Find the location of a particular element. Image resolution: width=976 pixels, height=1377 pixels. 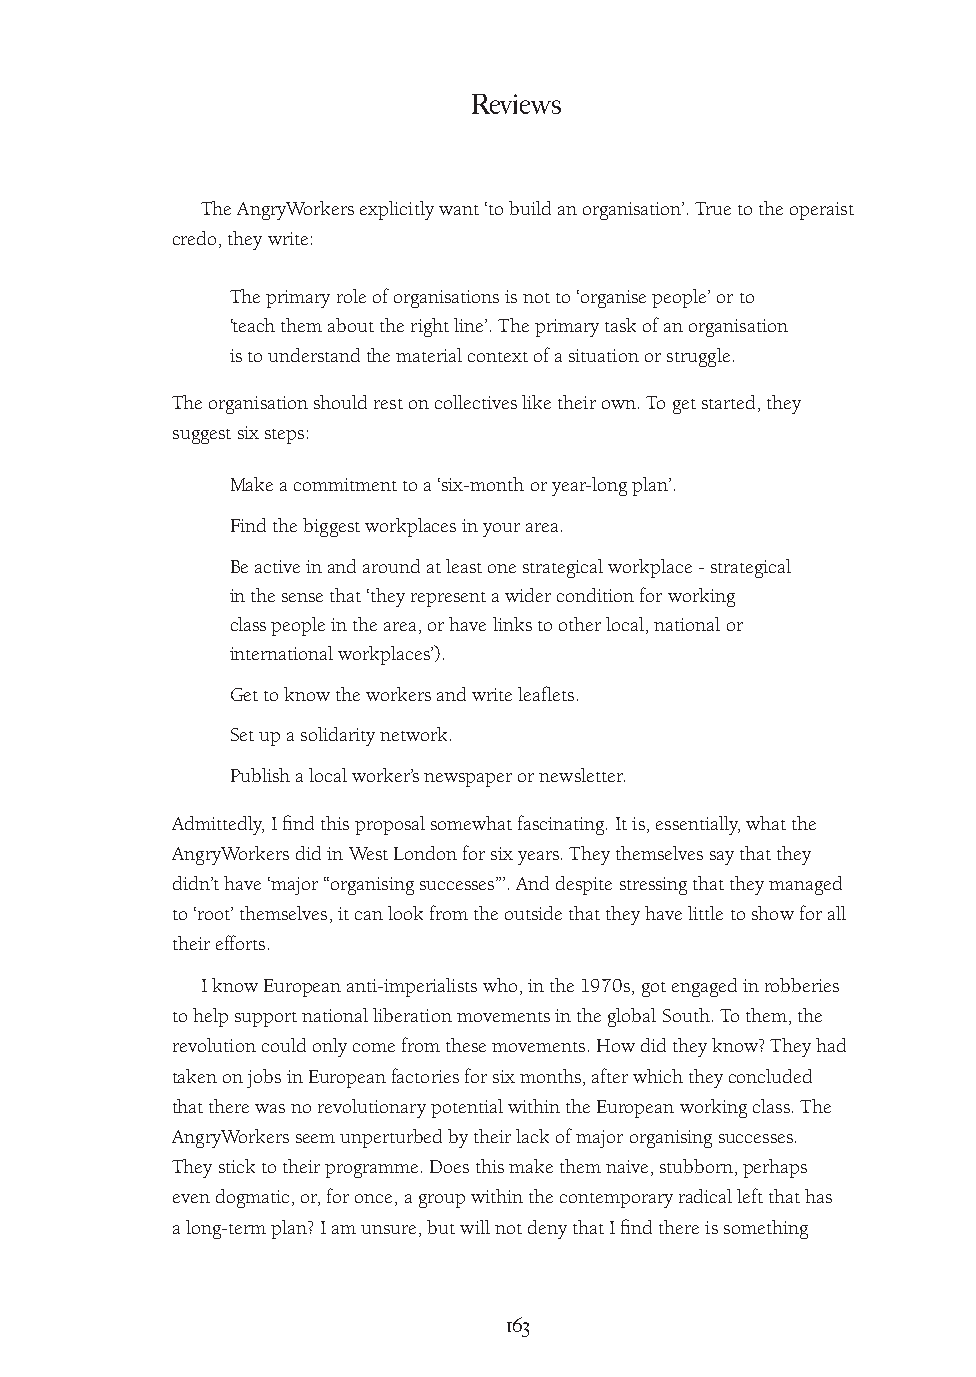

like is located at coordinates (536, 402).
